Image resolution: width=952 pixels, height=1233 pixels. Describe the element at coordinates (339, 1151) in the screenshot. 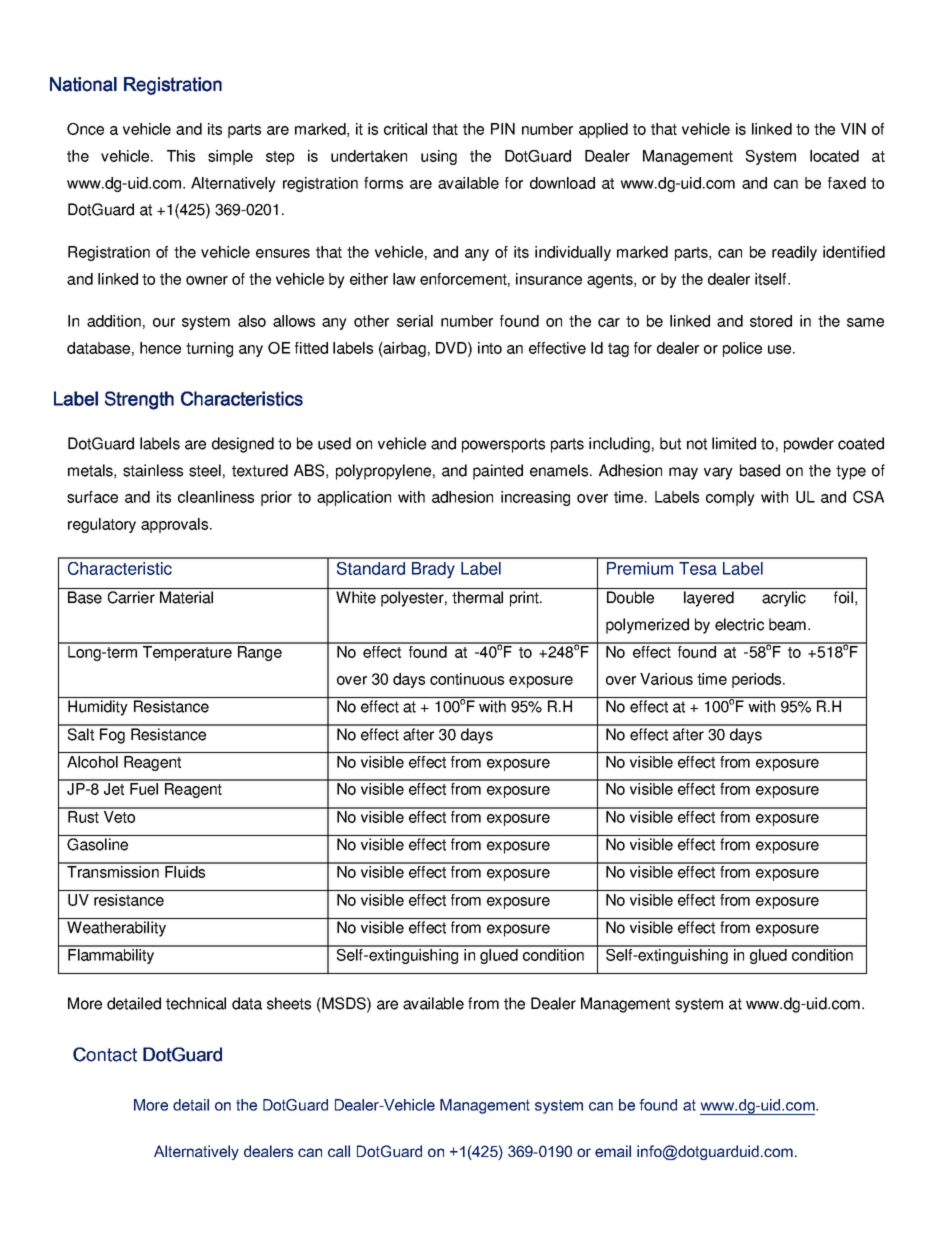

I see `call` at that location.
